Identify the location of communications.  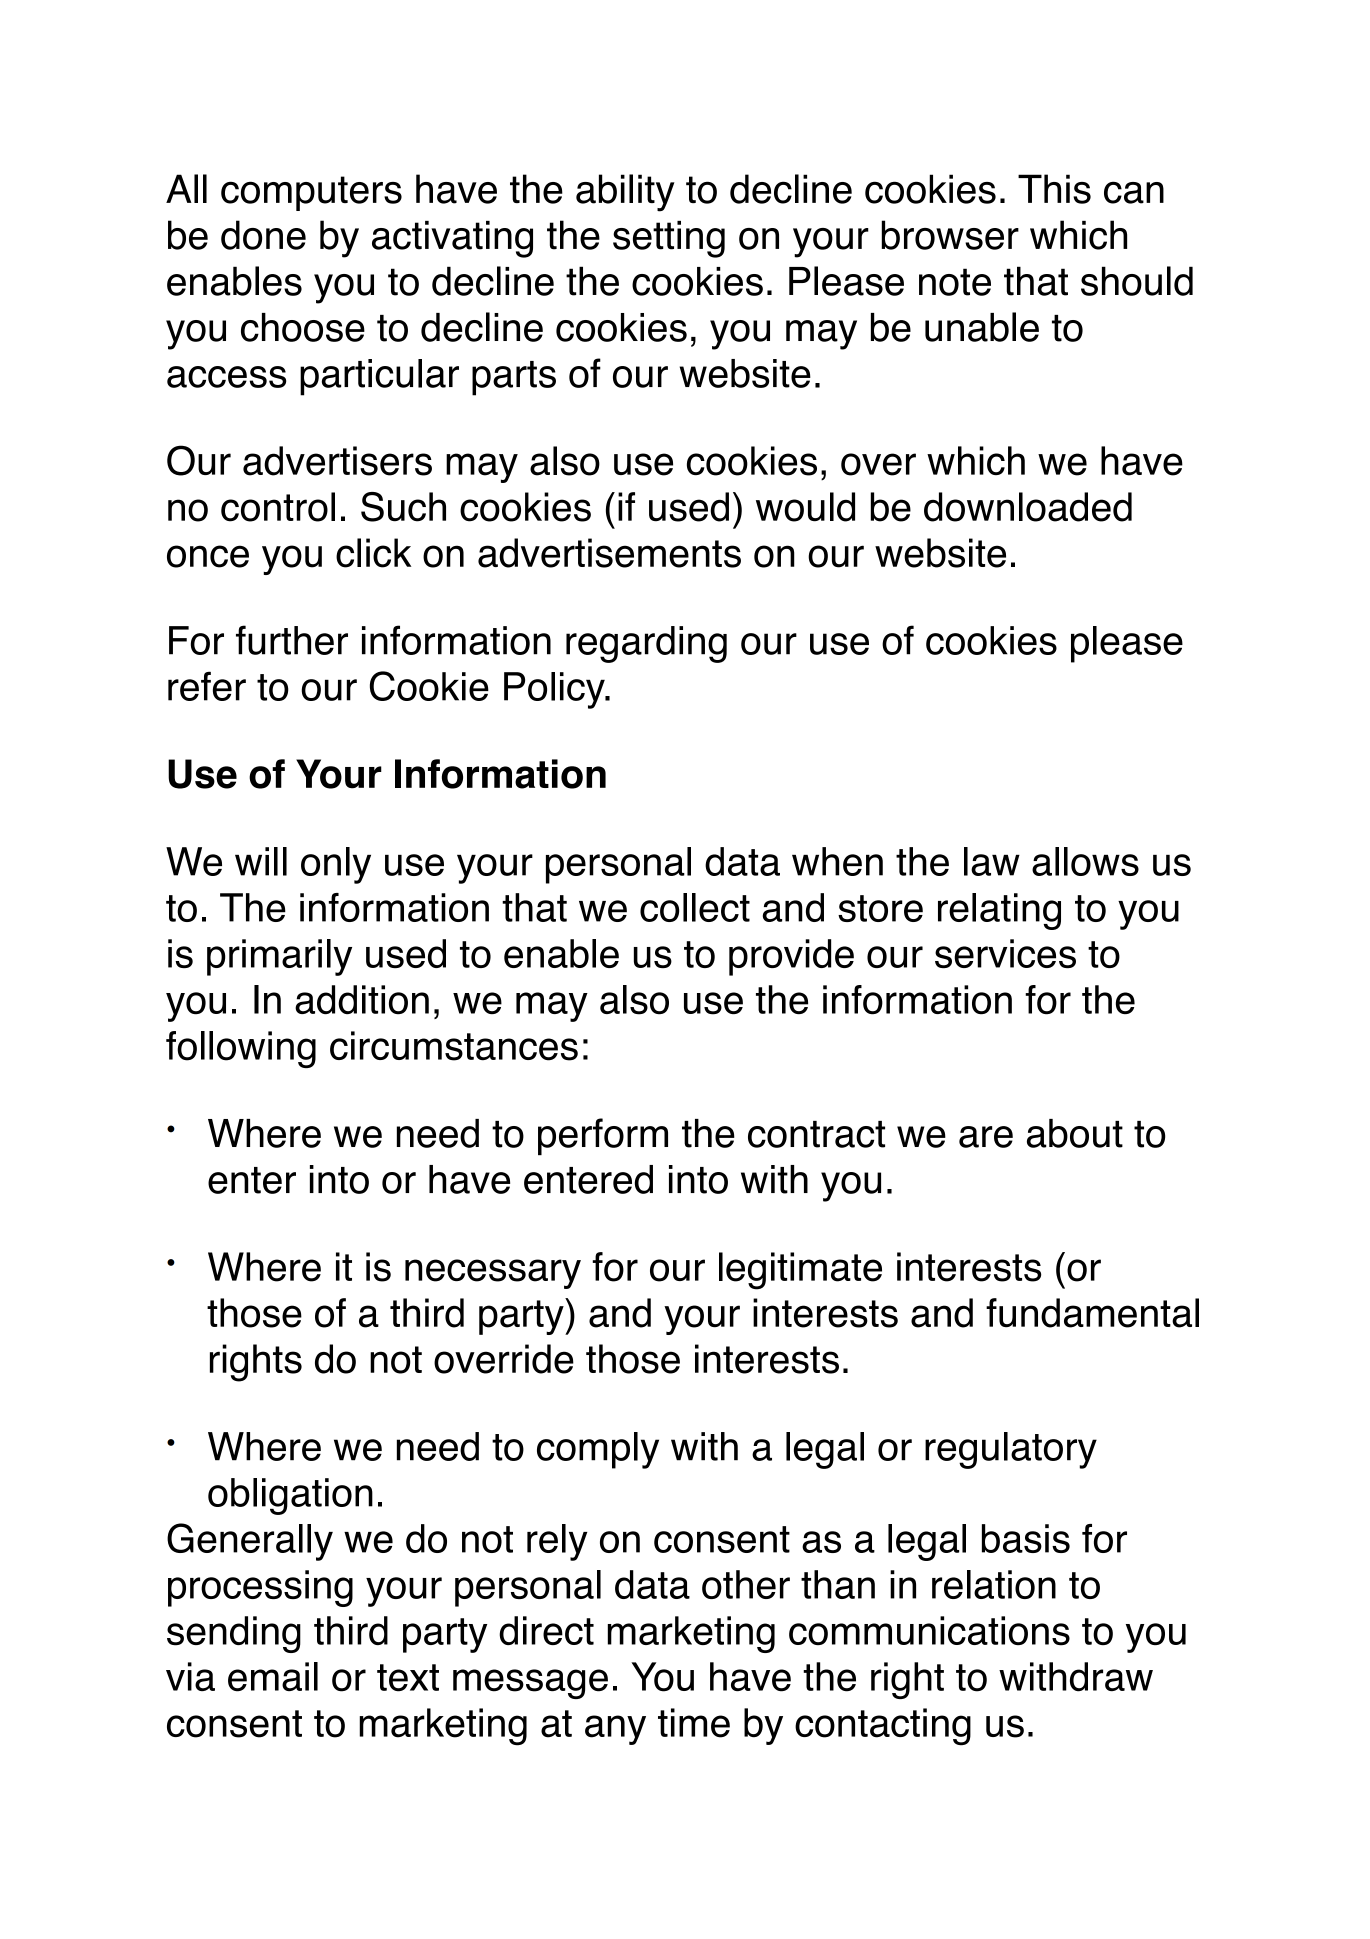
(929, 1631).
